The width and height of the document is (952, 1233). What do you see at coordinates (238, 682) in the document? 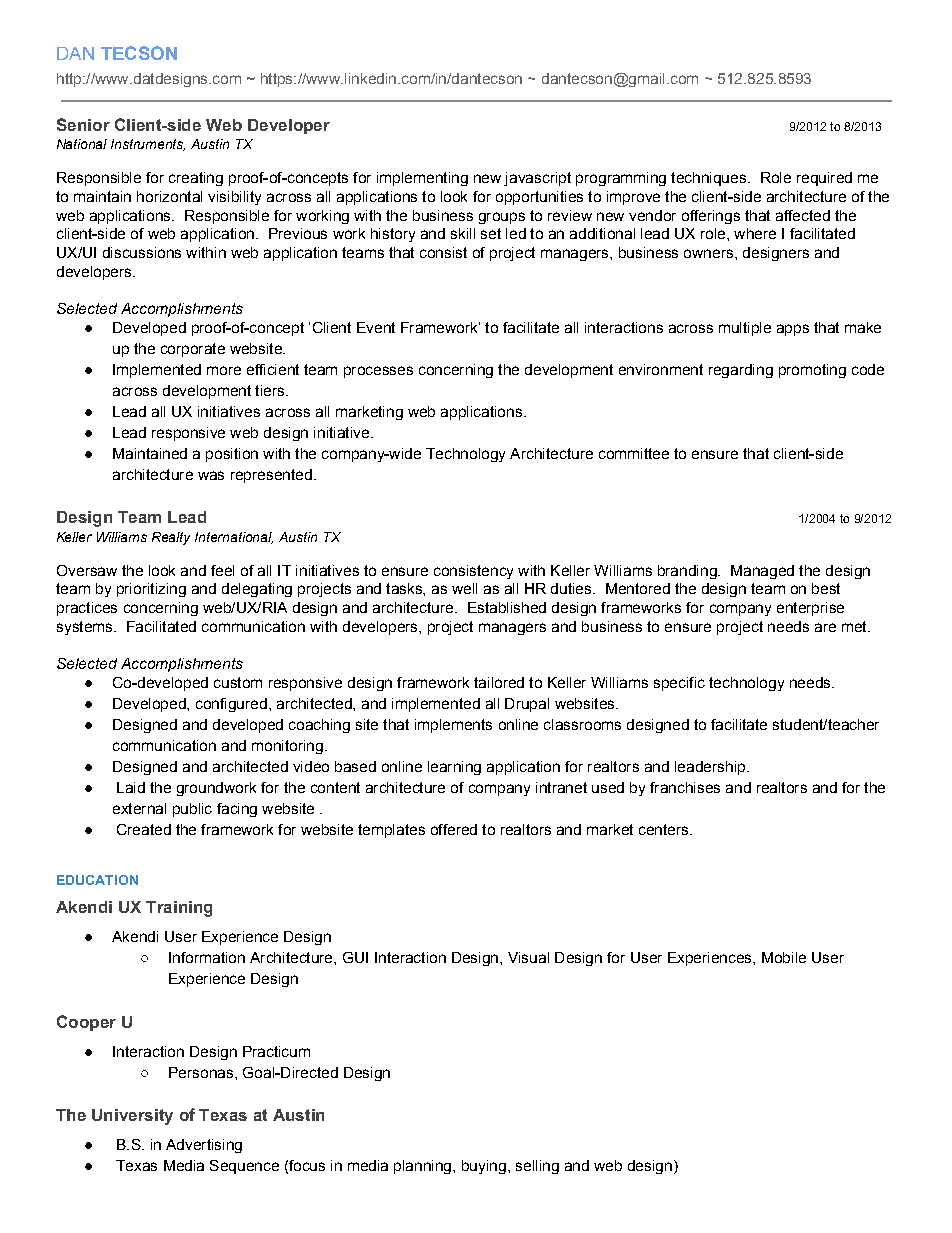
I see `custom` at bounding box center [238, 682].
